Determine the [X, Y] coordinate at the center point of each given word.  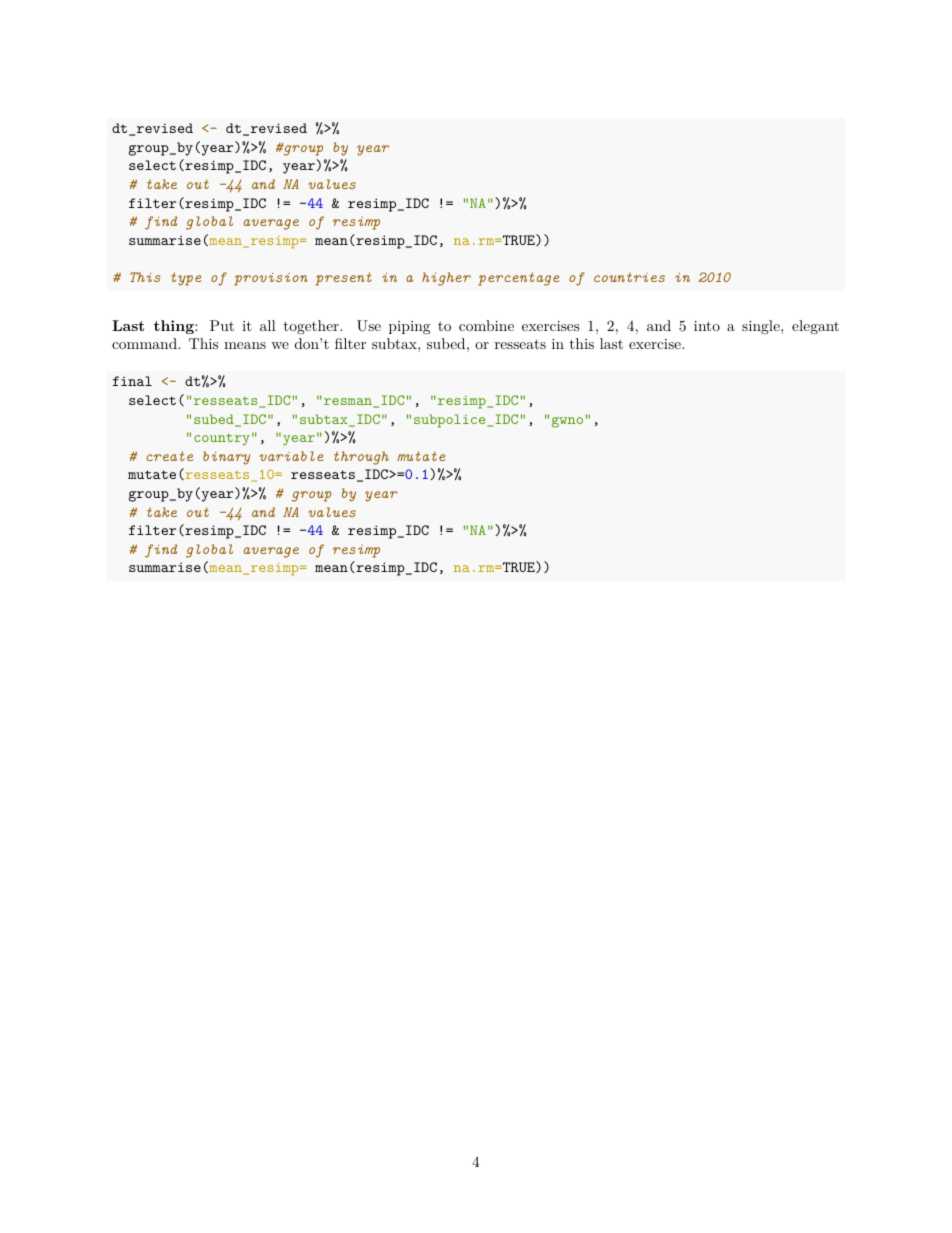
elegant [815, 327]
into [707, 326]
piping [409, 327]
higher [446, 279]
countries [629, 277]
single [762, 327]
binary [226, 458]
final [132, 381]
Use [369, 326]
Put [222, 325]
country [222, 439]
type [186, 279]
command [145, 343]
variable [291, 456]
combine [486, 325]
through [361, 458]
